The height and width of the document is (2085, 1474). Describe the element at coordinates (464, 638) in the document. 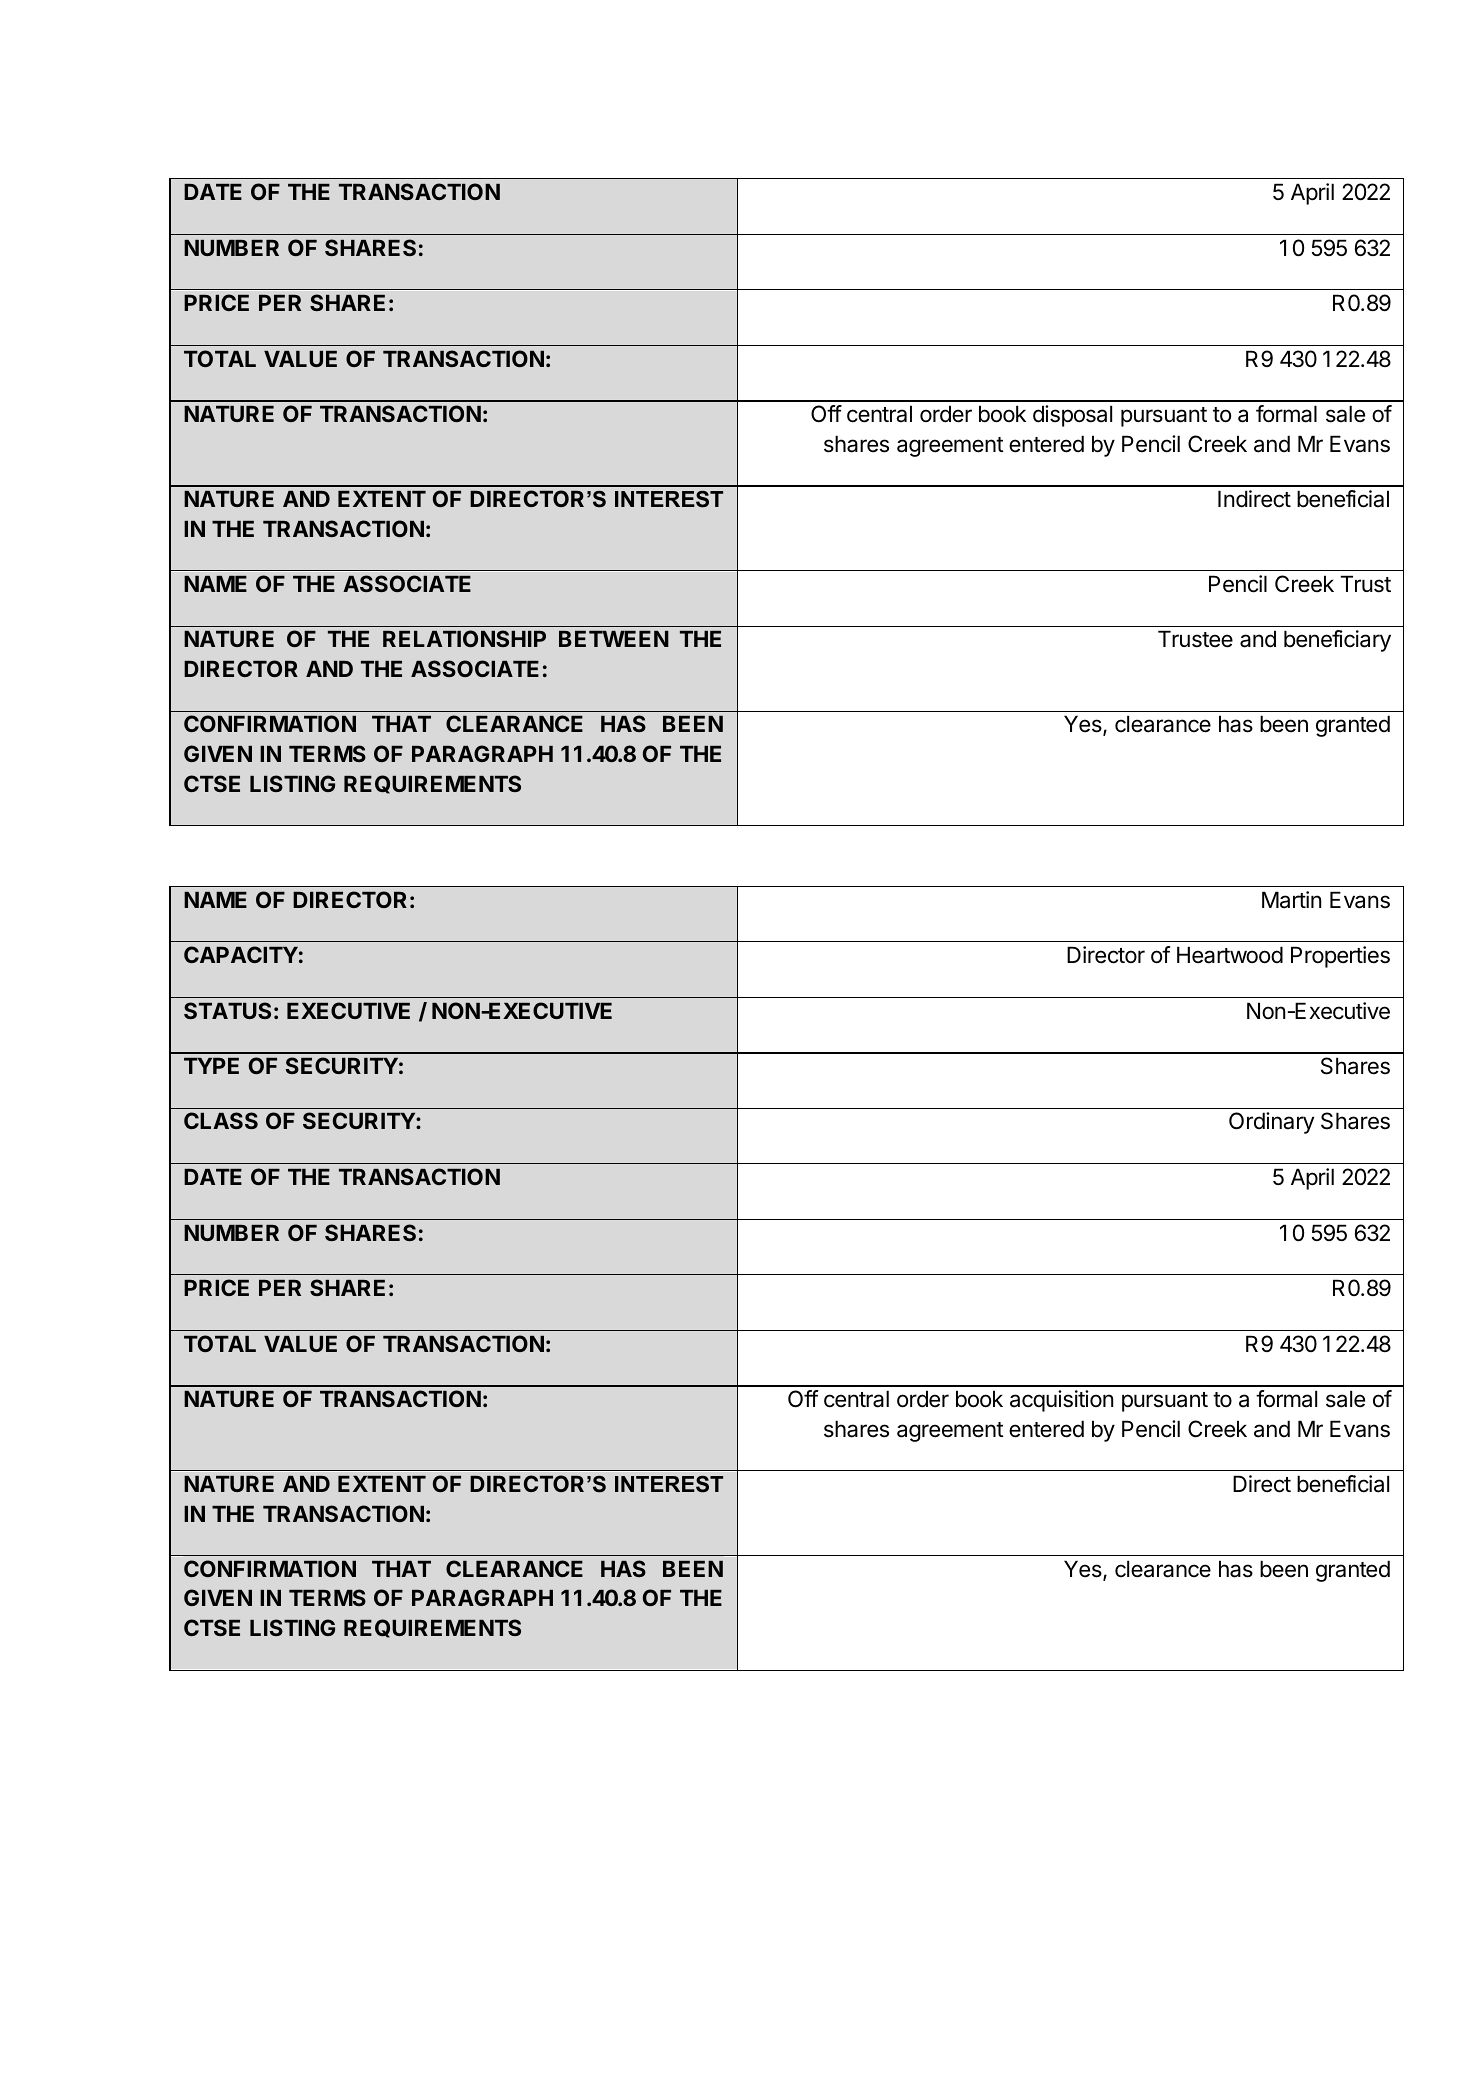

I see `RELATIONSHIP` at that location.
